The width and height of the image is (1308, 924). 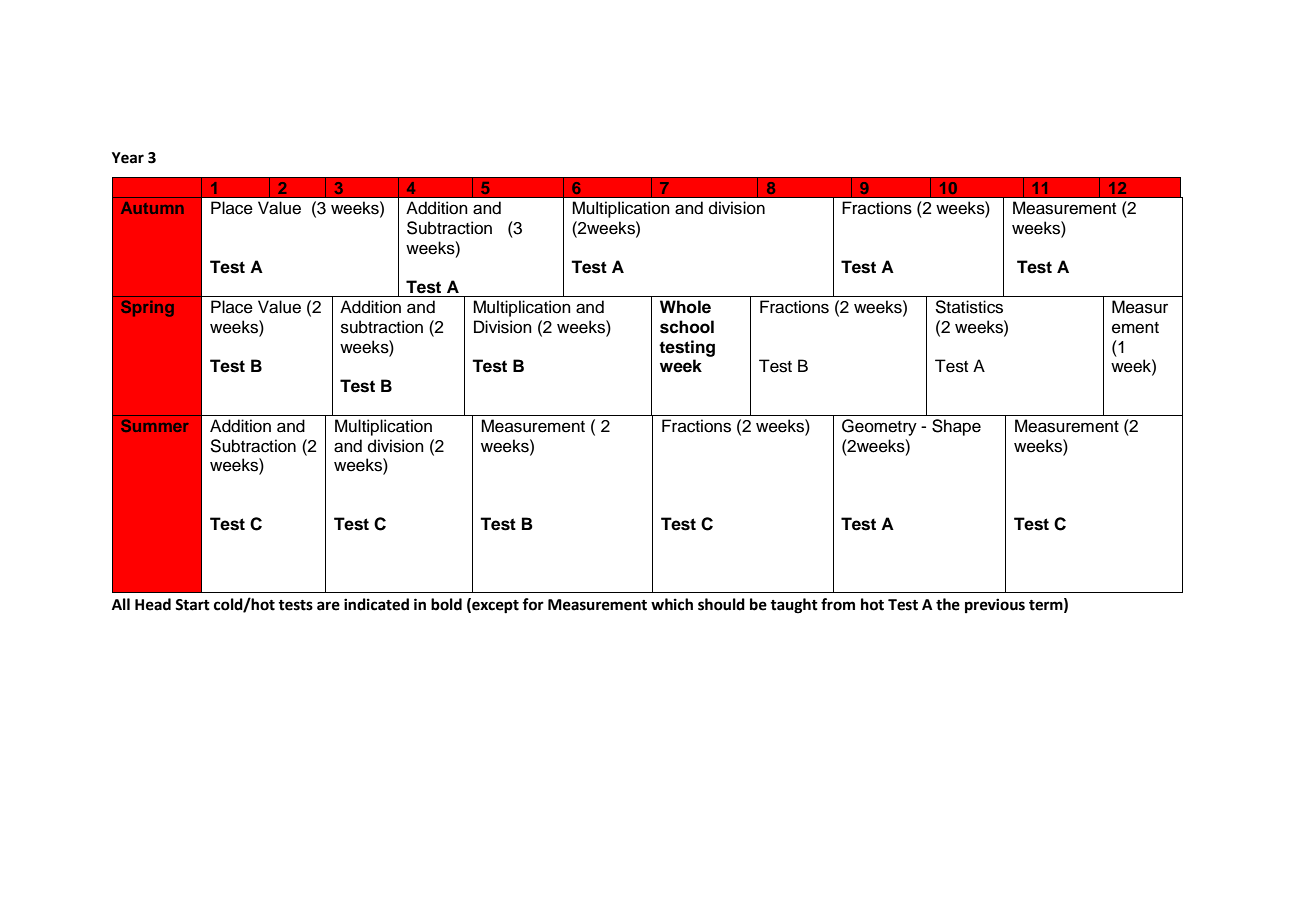 I want to click on Start, so click(x=192, y=605).
